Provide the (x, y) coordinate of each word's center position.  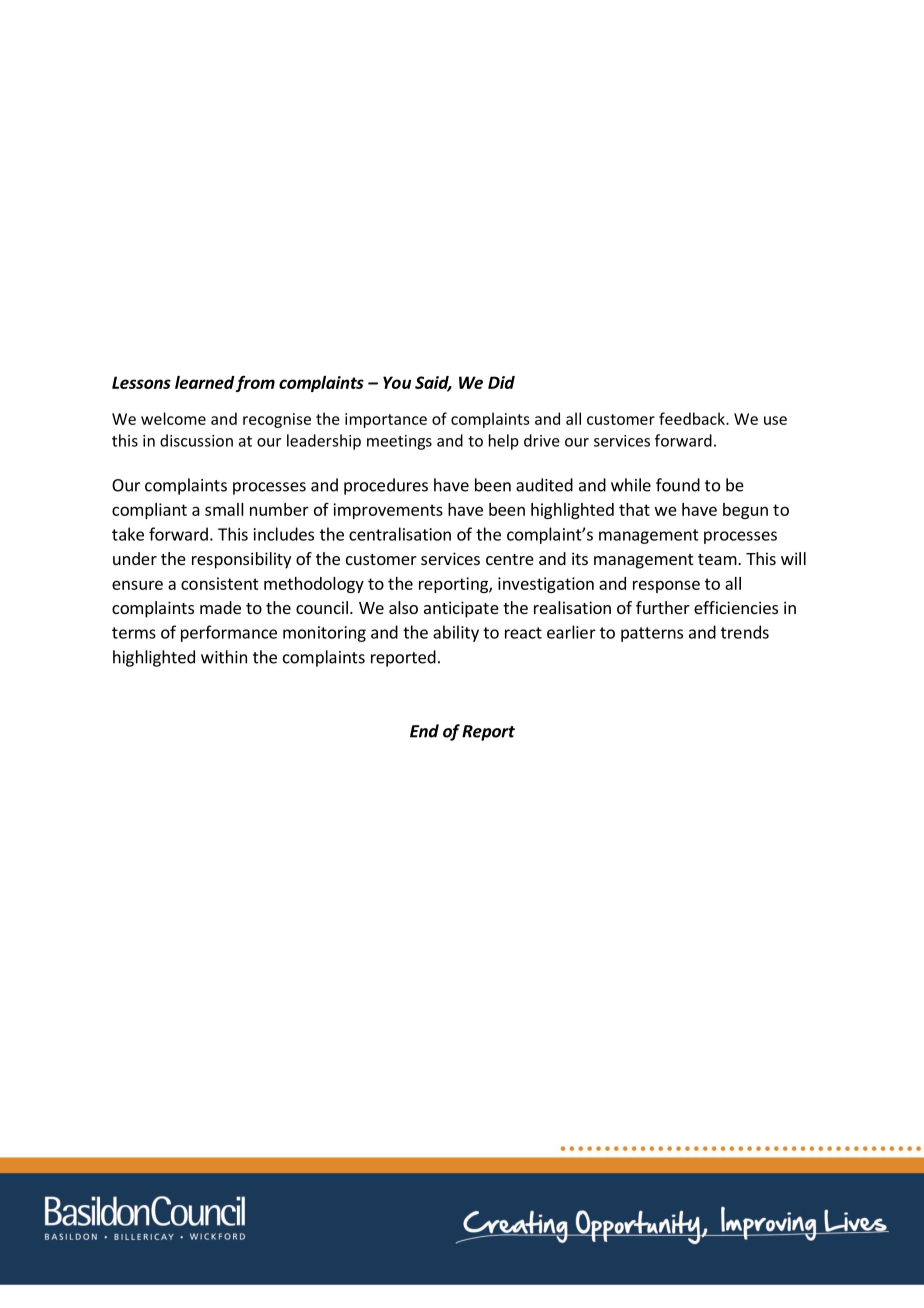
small (224, 509)
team (717, 559)
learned (204, 382)
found (678, 485)
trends (745, 632)
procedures (386, 486)
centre (510, 559)
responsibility (241, 560)
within (224, 657)
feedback (693, 418)
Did (501, 382)
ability (456, 633)
